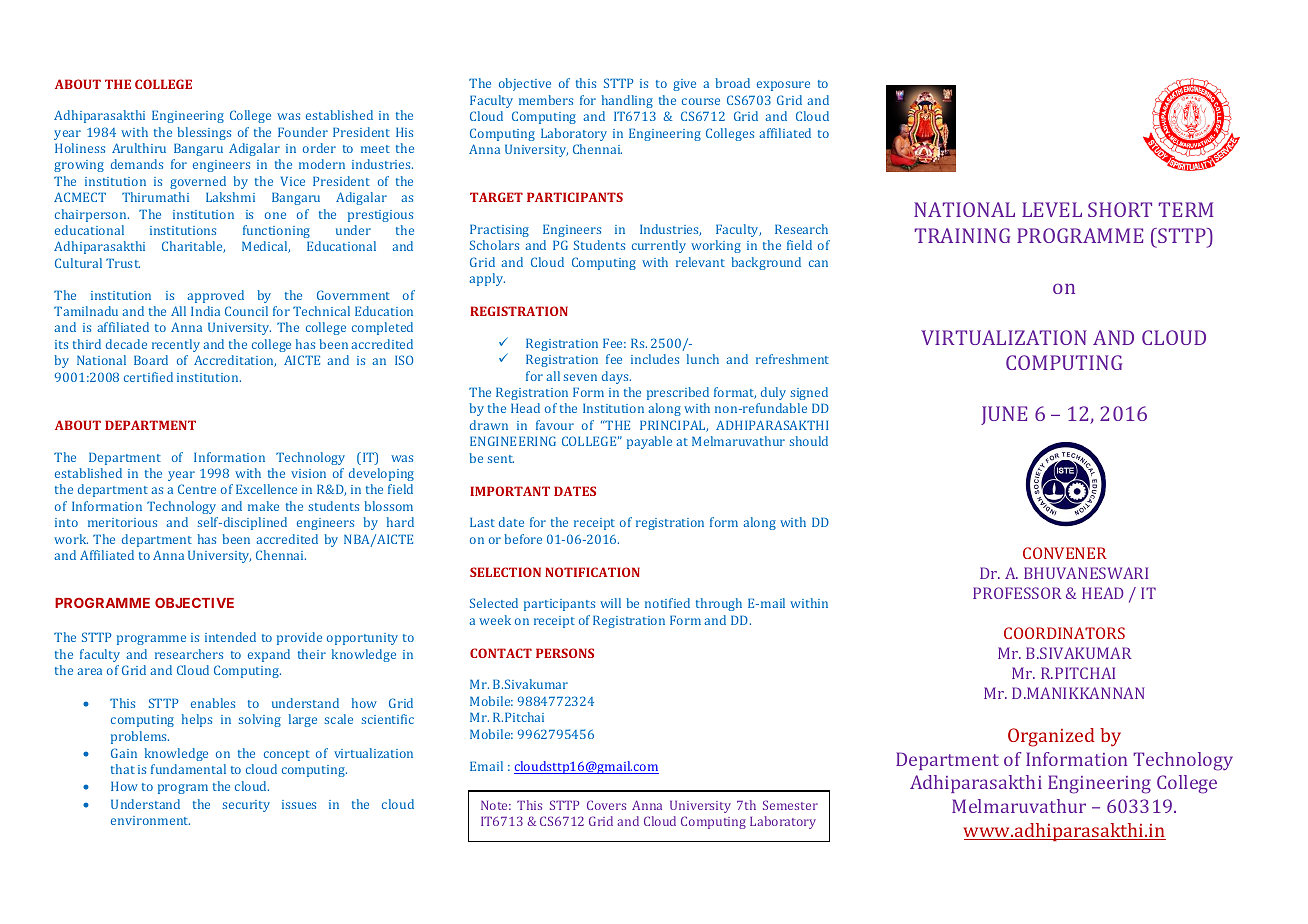 The height and width of the image is (924, 1308). What do you see at coordinates (655, 359) in the image?
I see `includes` at bounding box center [655, 359].
